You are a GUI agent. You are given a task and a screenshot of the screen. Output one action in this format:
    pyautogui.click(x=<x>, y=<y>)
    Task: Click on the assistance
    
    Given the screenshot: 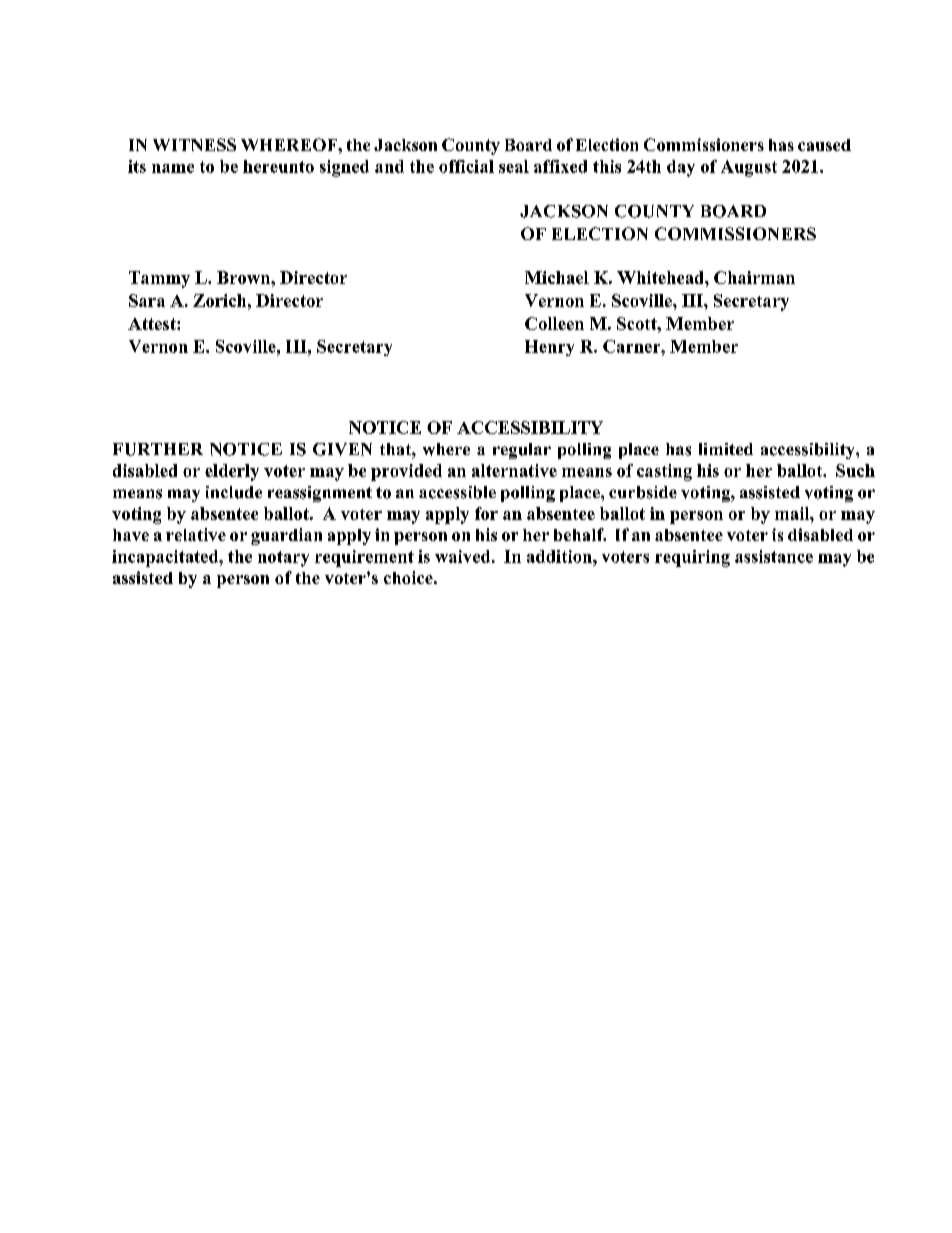 What is the action you would take?
    pyautogui.click(x=774, y=556)
